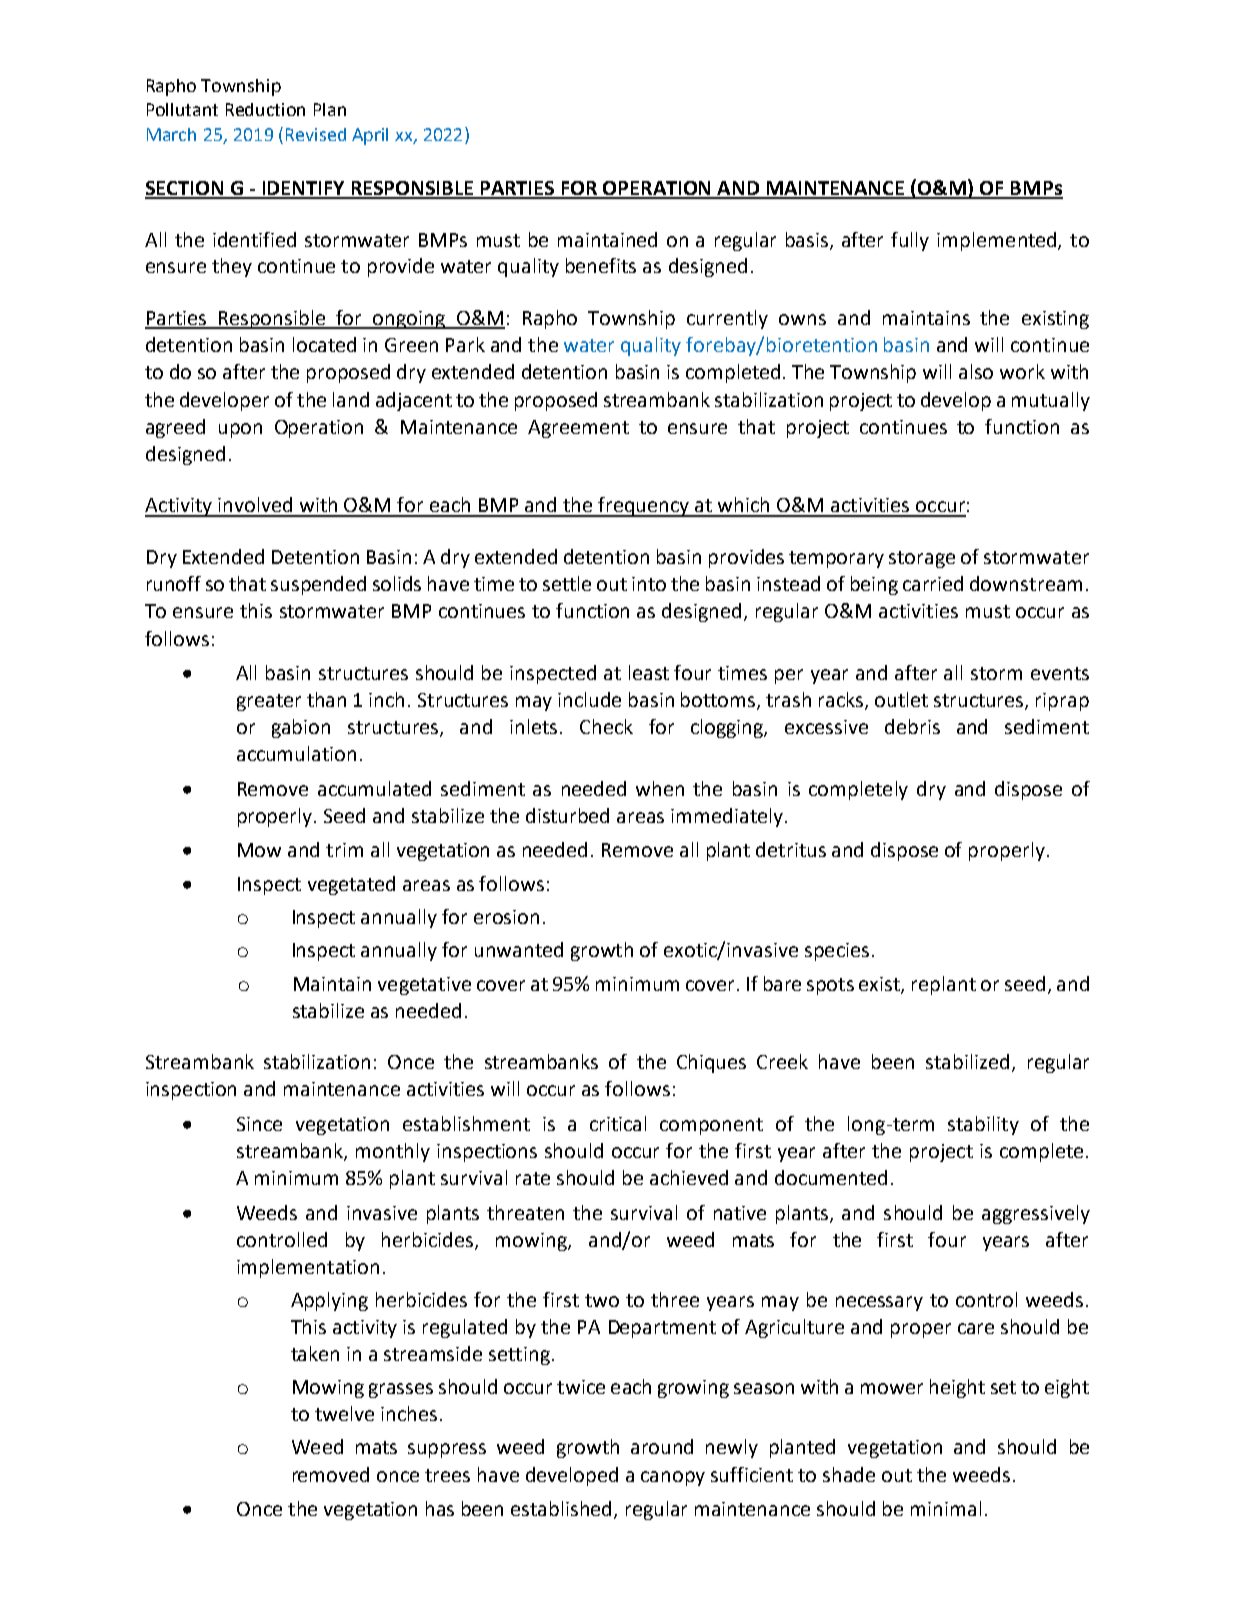  What do you see at coordinates (259, 1124) in the page?
I see `Since` at bounding box center [259, 1124].
